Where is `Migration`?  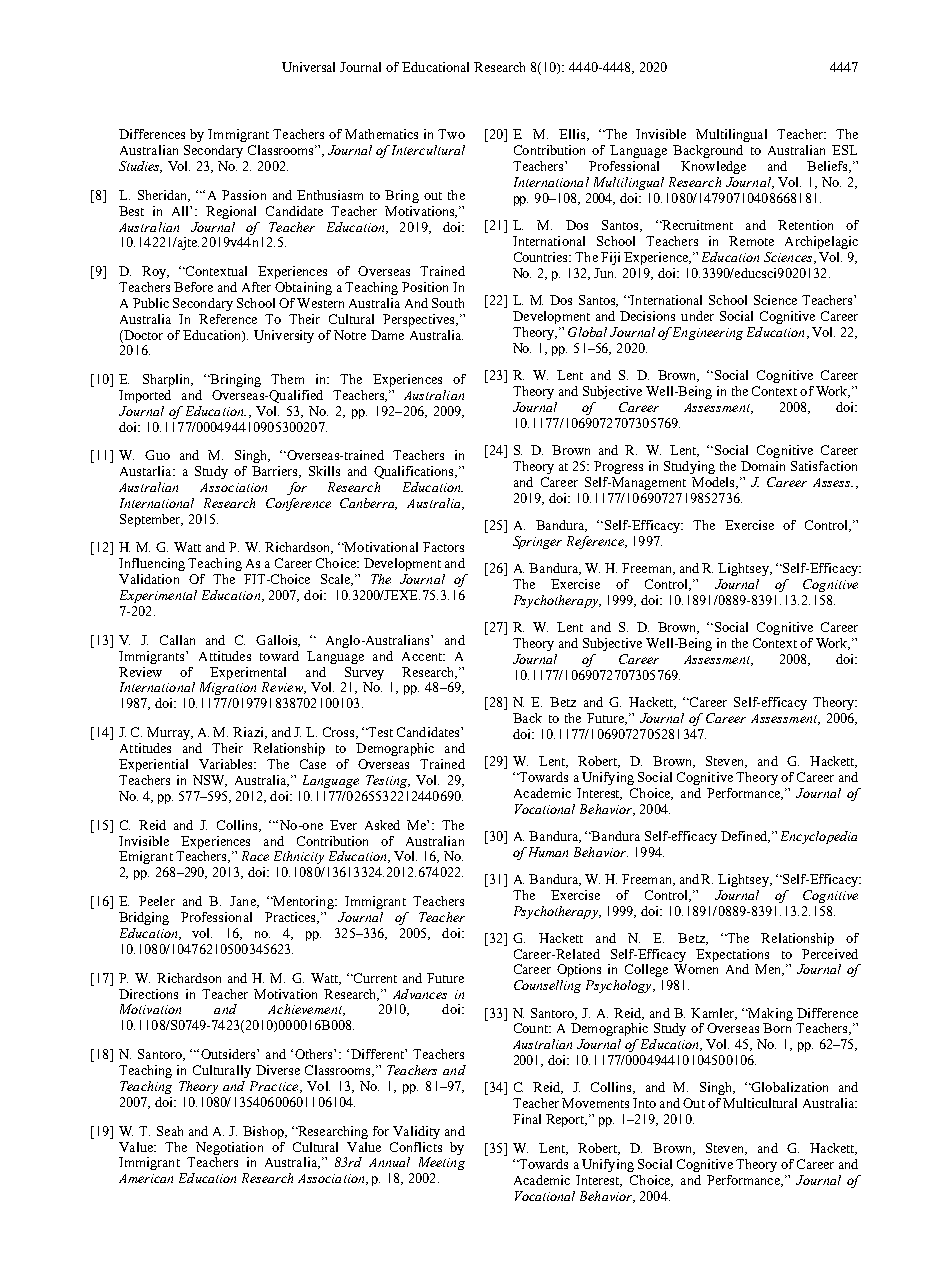
Migration is located at coordinates (228, 688).
